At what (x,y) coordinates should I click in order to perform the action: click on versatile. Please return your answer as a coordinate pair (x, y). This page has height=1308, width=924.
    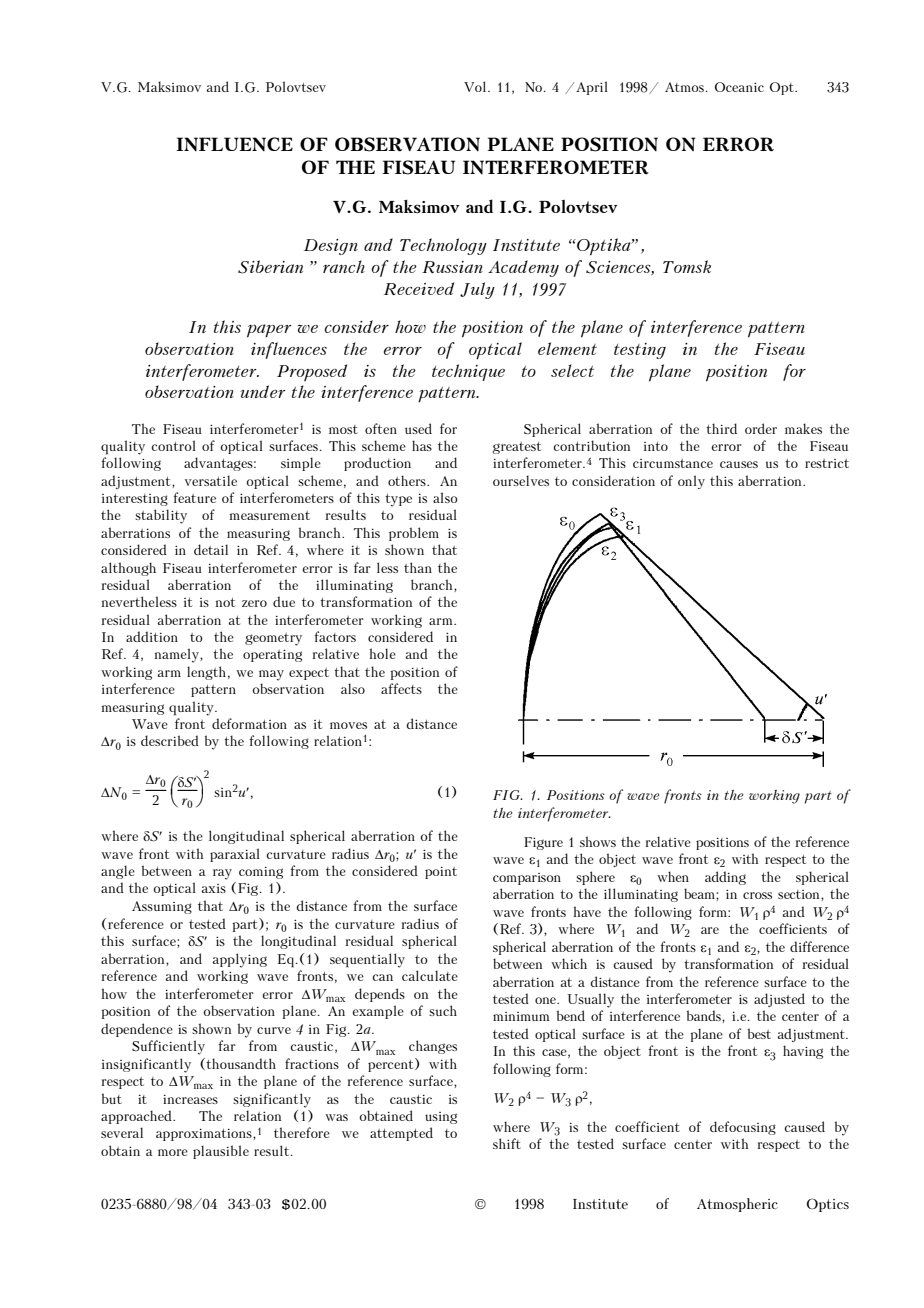
    Looking at the image, I should click on (211, 480).
